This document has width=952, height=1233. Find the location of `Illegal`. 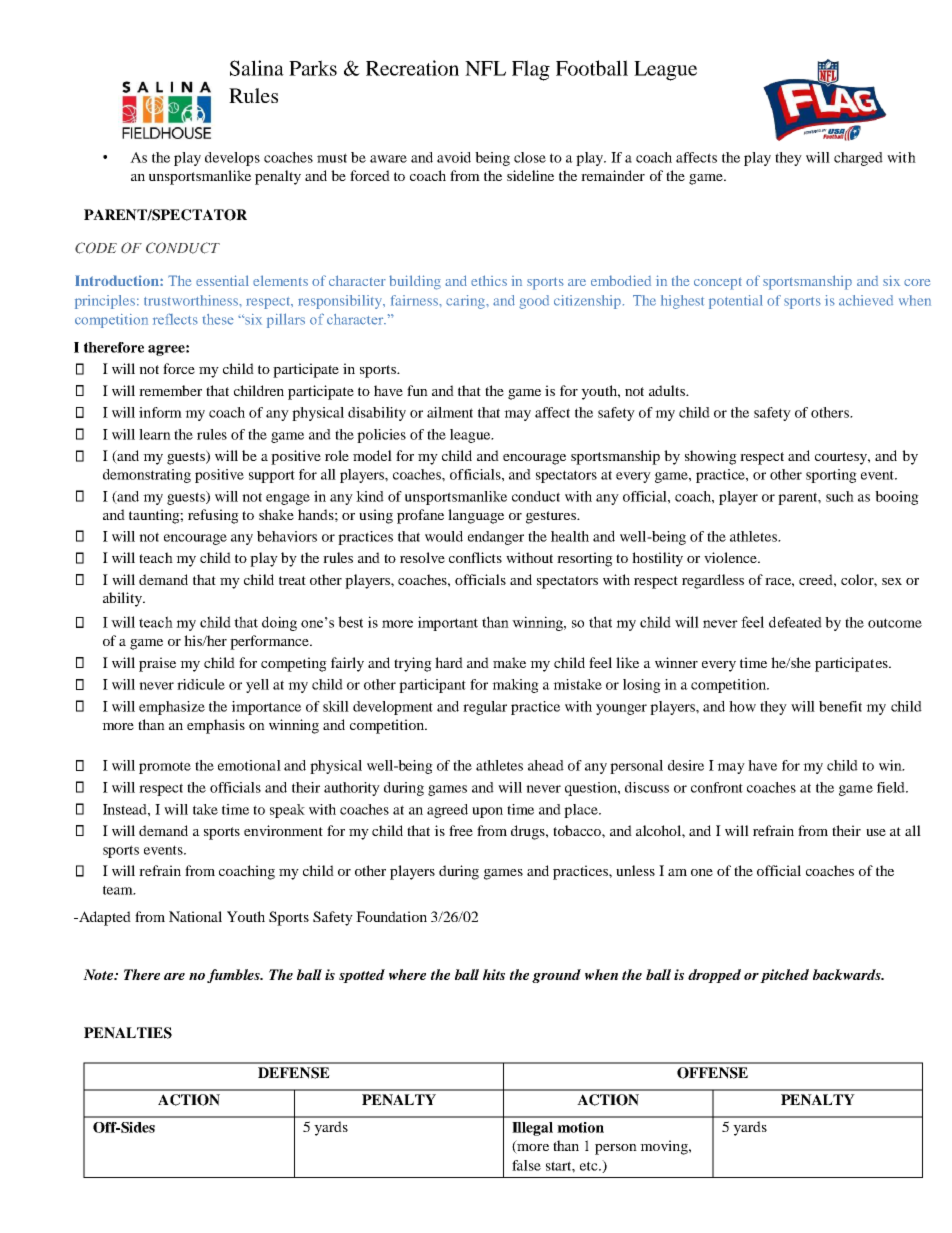

Illegal is located at coordinates (532, 1129).
